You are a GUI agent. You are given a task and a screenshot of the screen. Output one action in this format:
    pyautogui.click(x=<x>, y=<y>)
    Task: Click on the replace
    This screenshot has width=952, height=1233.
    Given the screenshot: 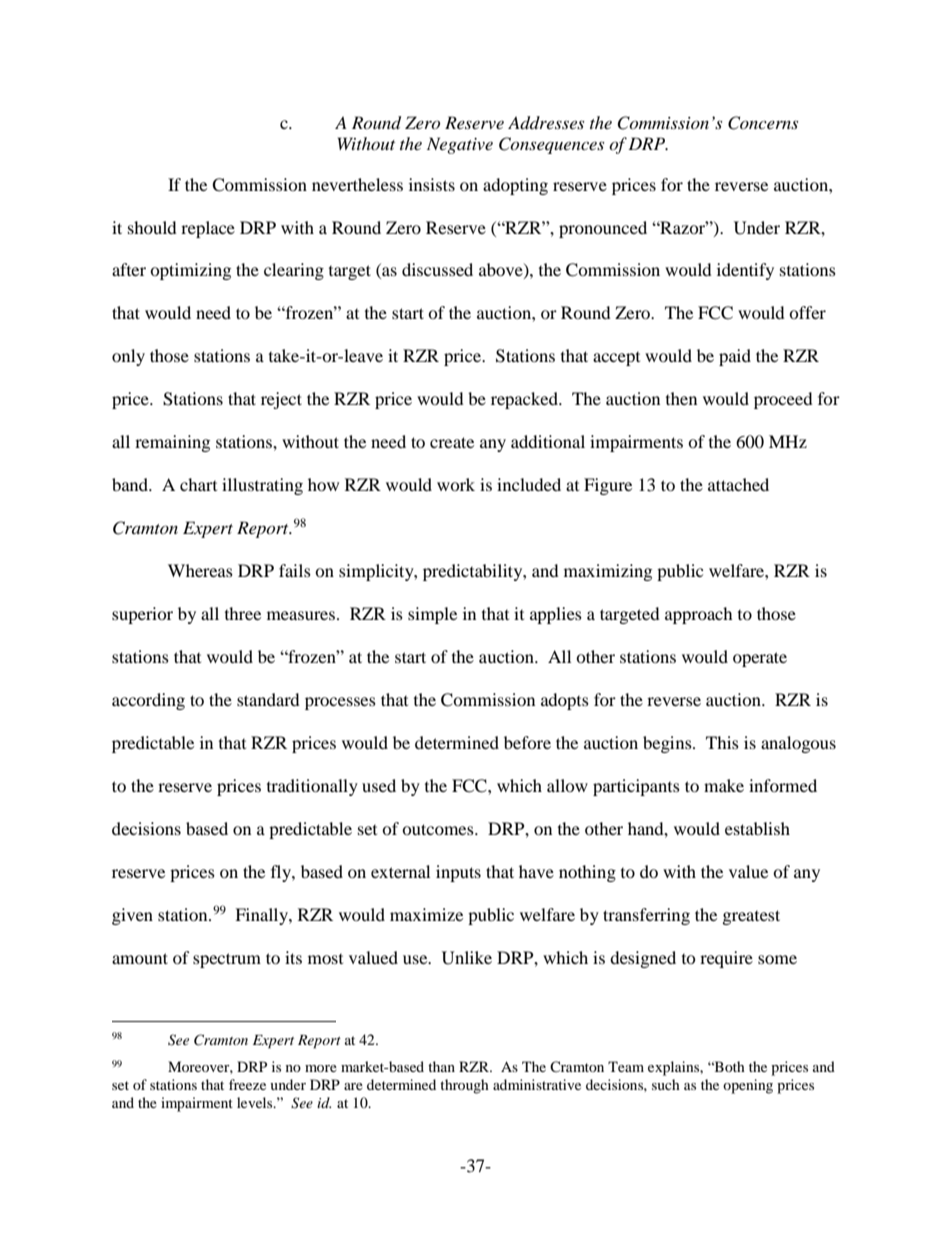 What is the action you would take?
    pyautogui.click(x=208, y=229)
